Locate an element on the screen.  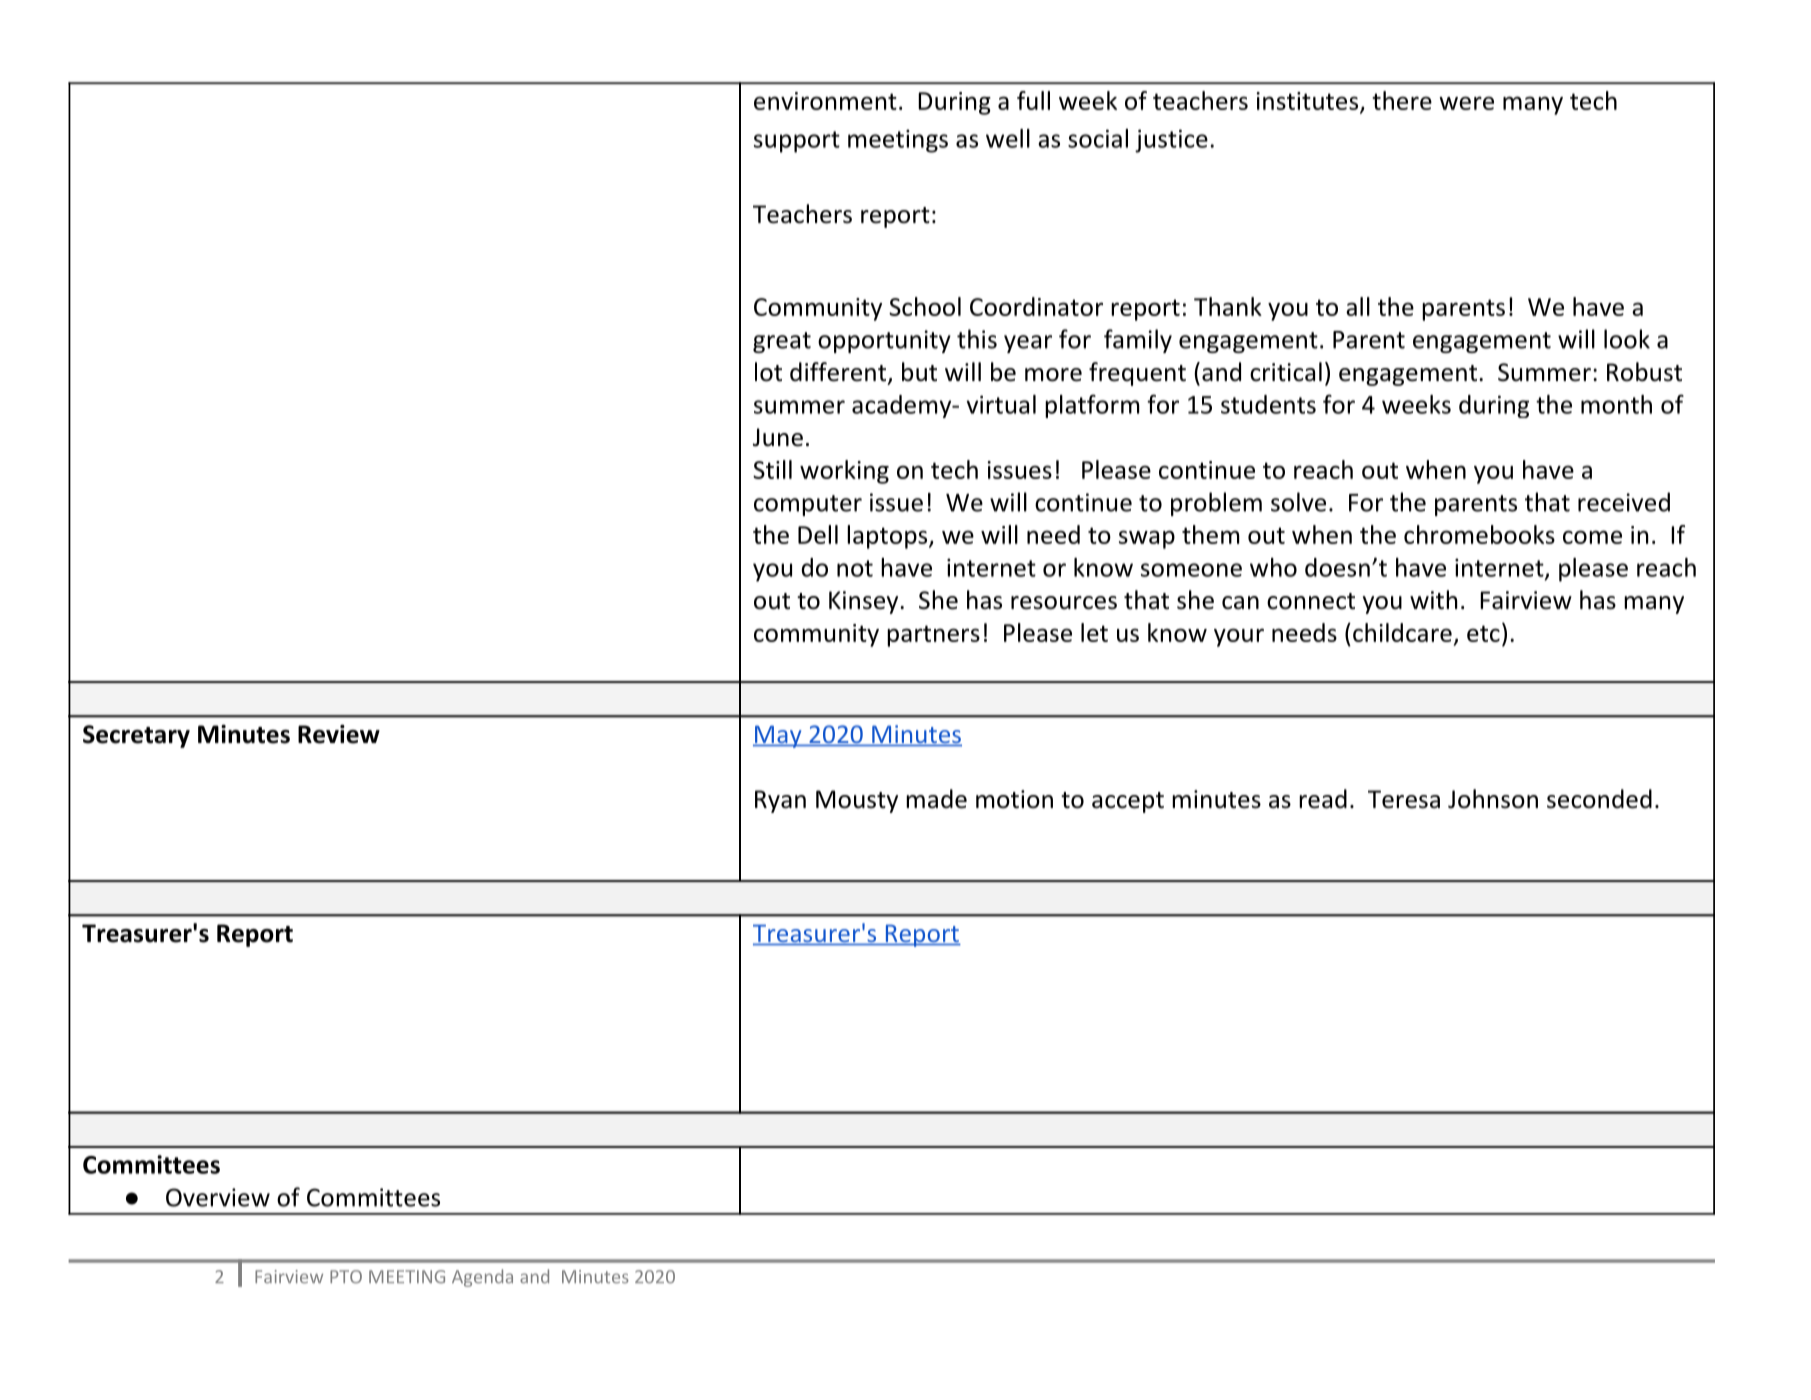
Agenda is located at coordinates (482, 1278).
